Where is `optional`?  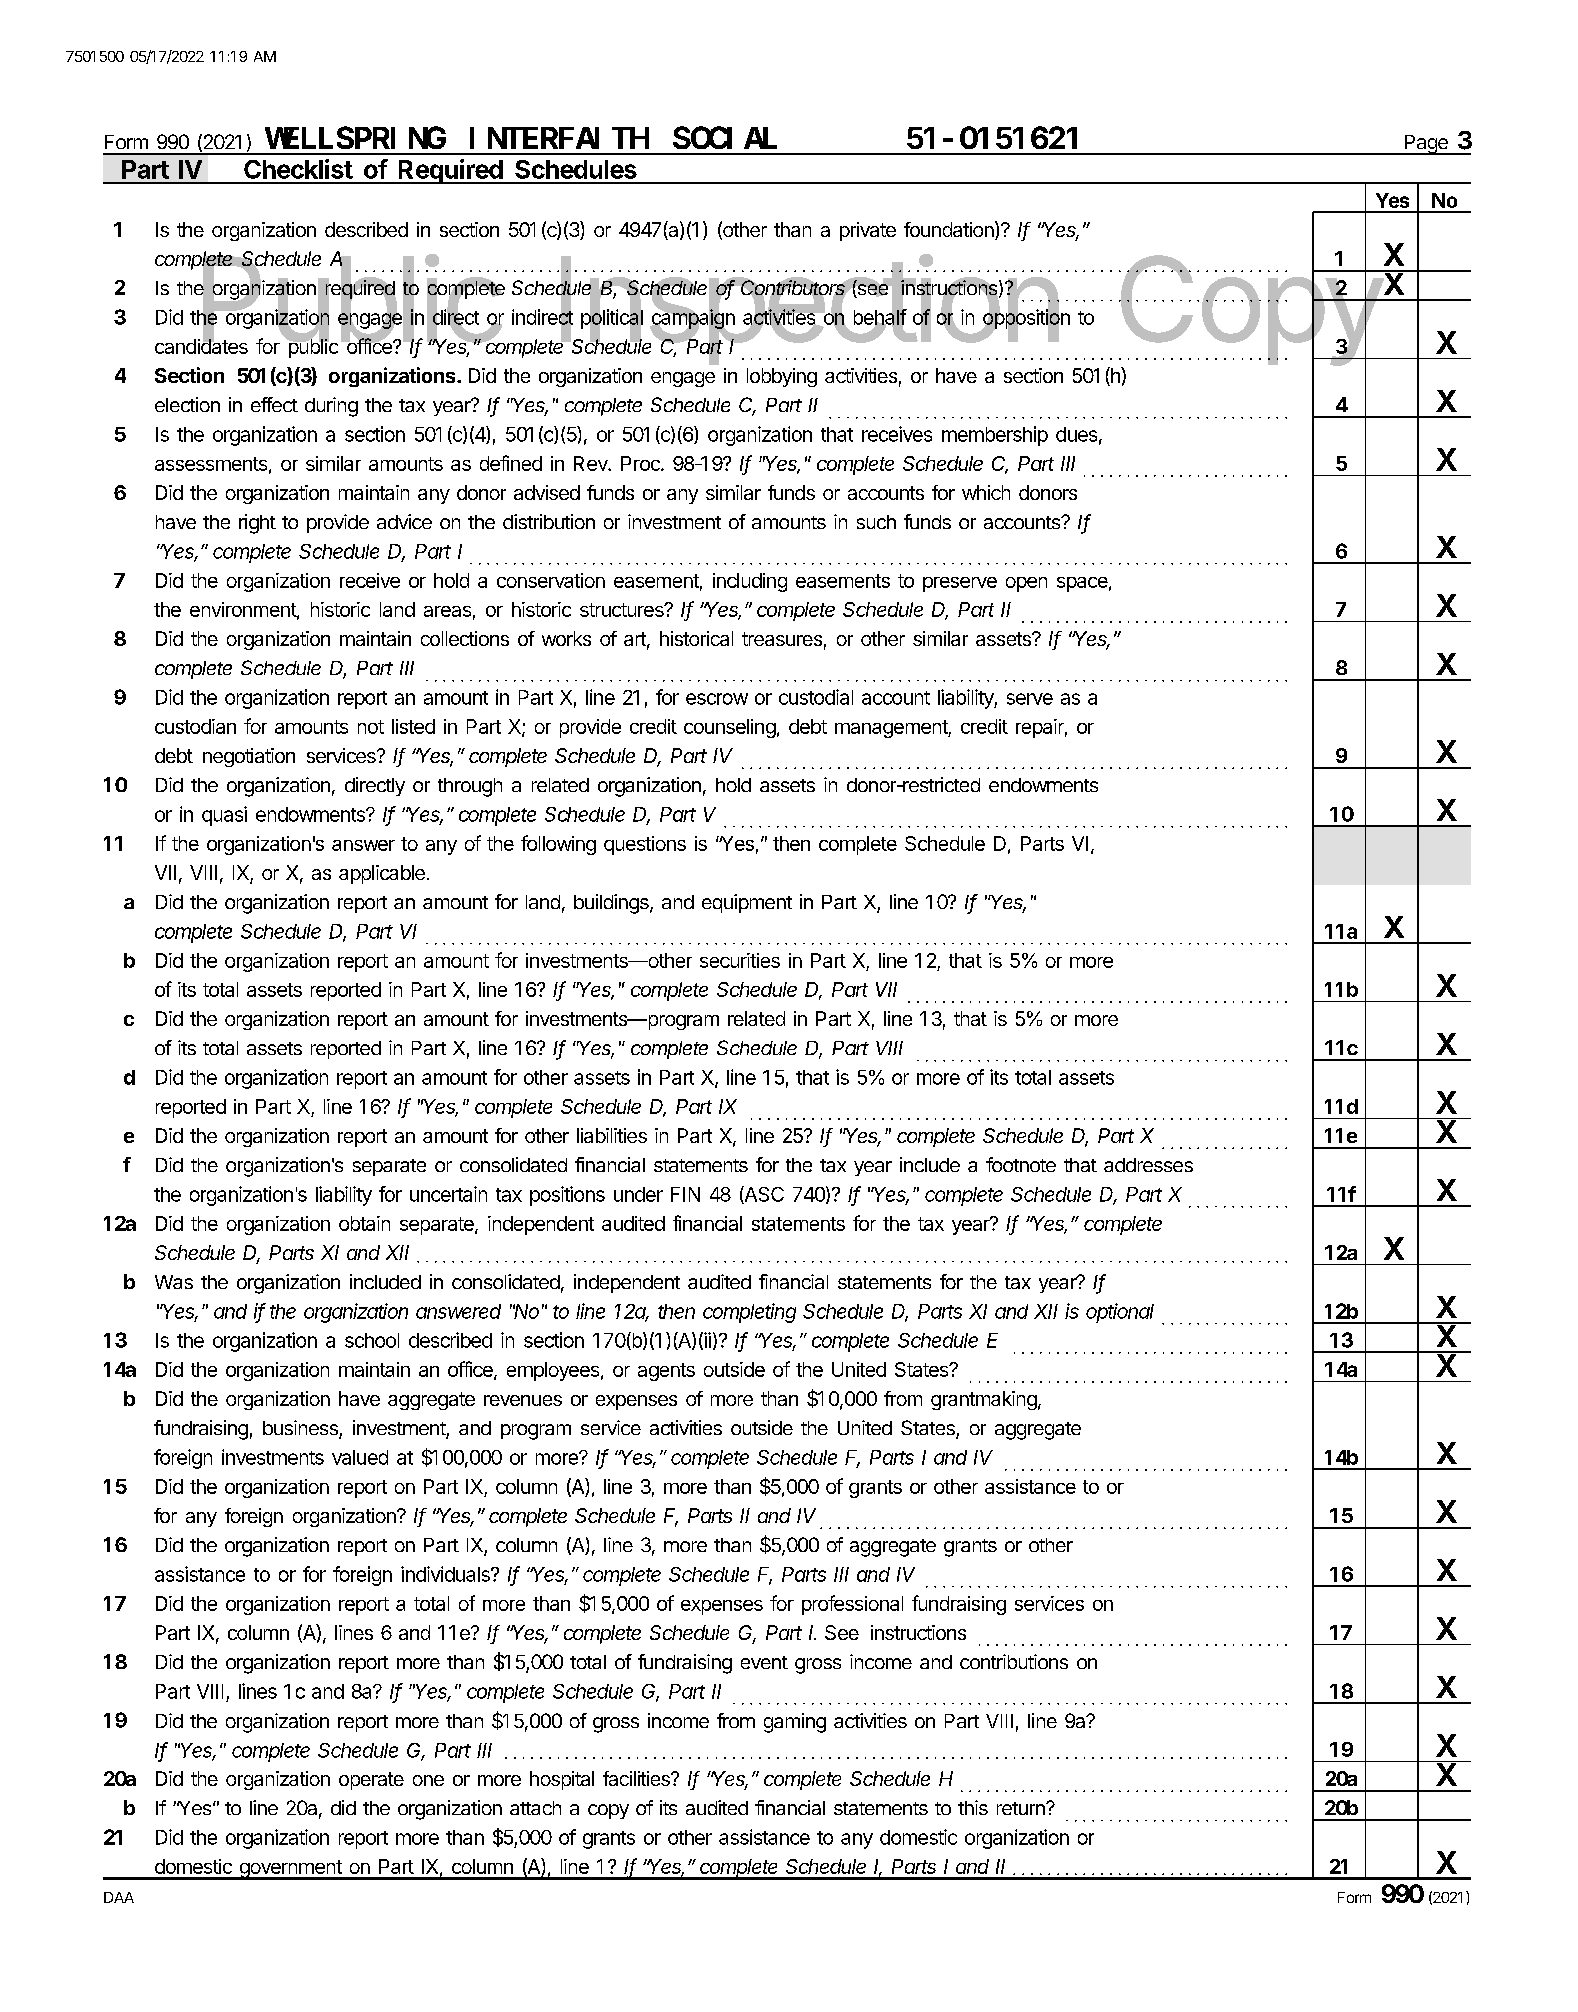
optional is located at coordinates (1120, 1313).
